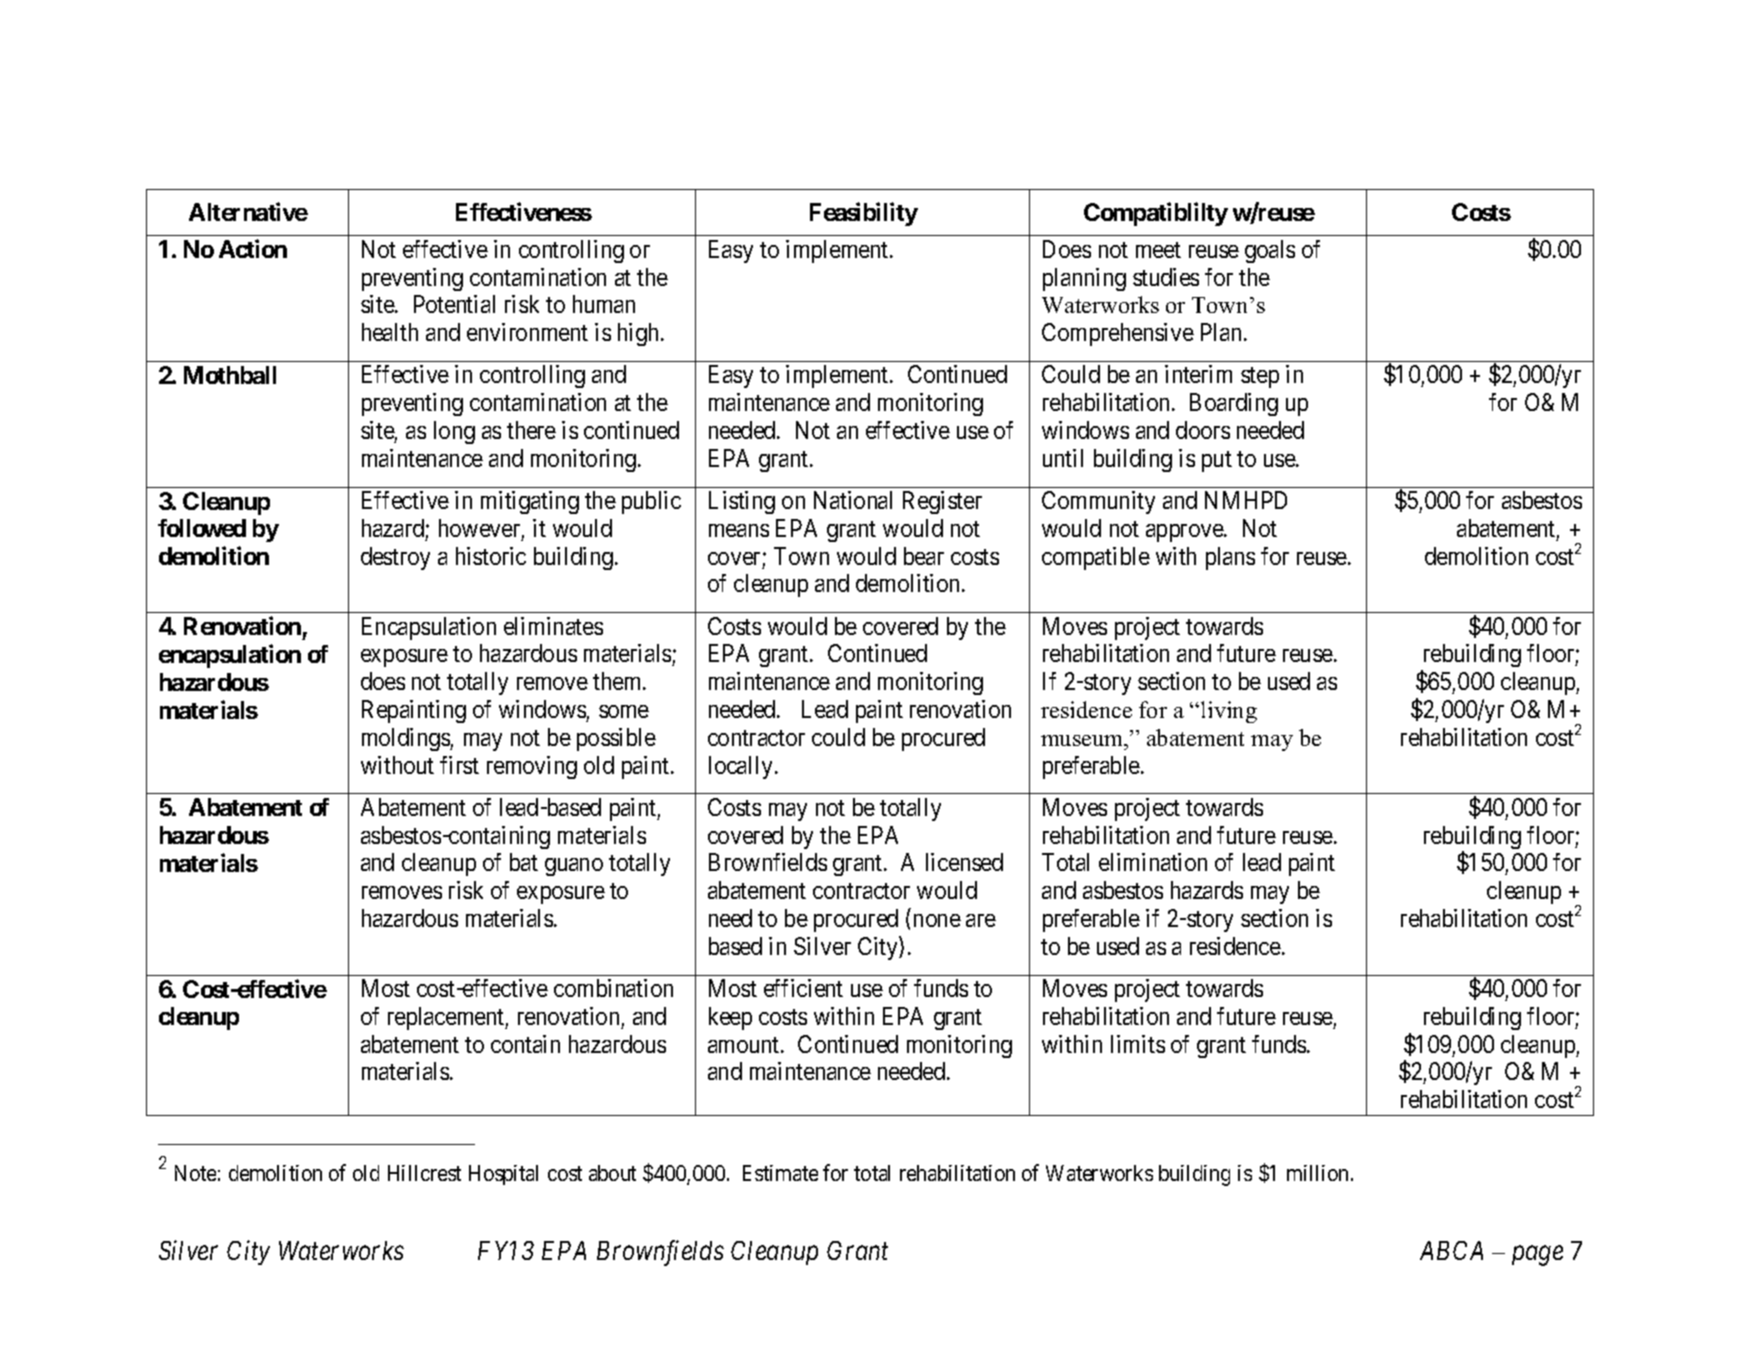  I want to click on living, so click(1229, 712).
